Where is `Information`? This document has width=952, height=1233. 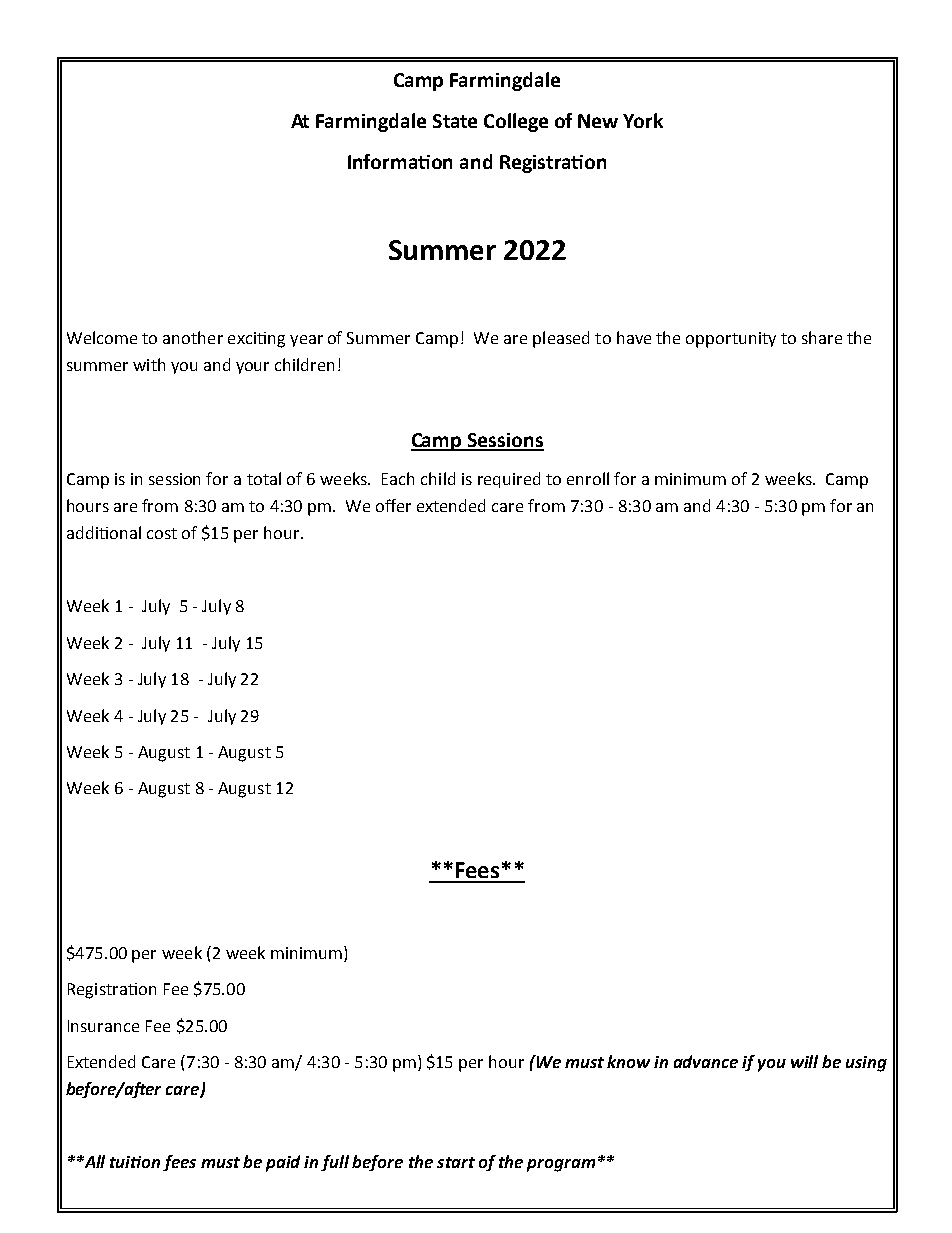
Information is located at coordinates (400, 161).
